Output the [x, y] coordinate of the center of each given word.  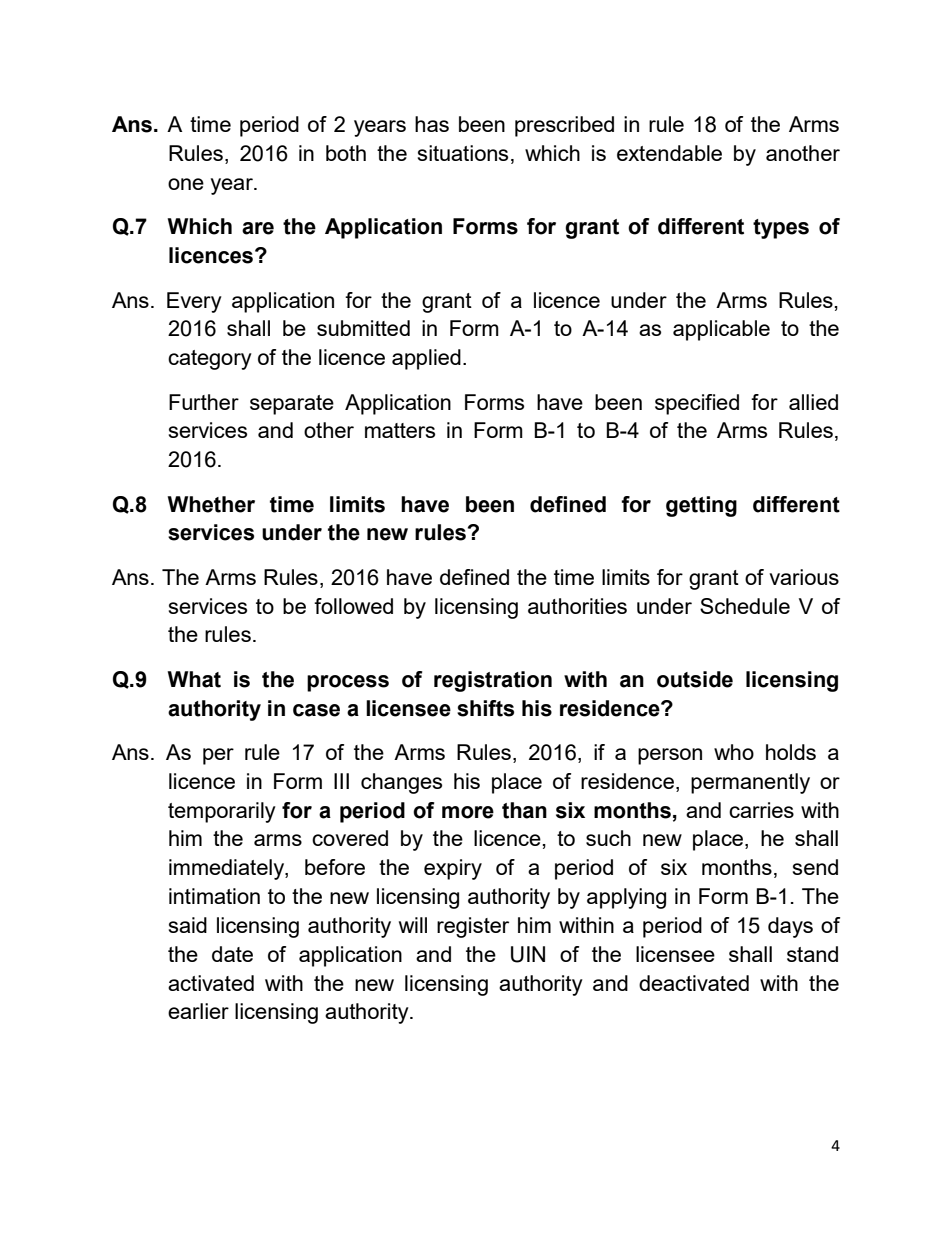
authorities [577, 606]
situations [463, 153]
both [346, 153]
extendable [669, 153]
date [232, 954]
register [473, 927]
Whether [211, 504]
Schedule [745, 606]
